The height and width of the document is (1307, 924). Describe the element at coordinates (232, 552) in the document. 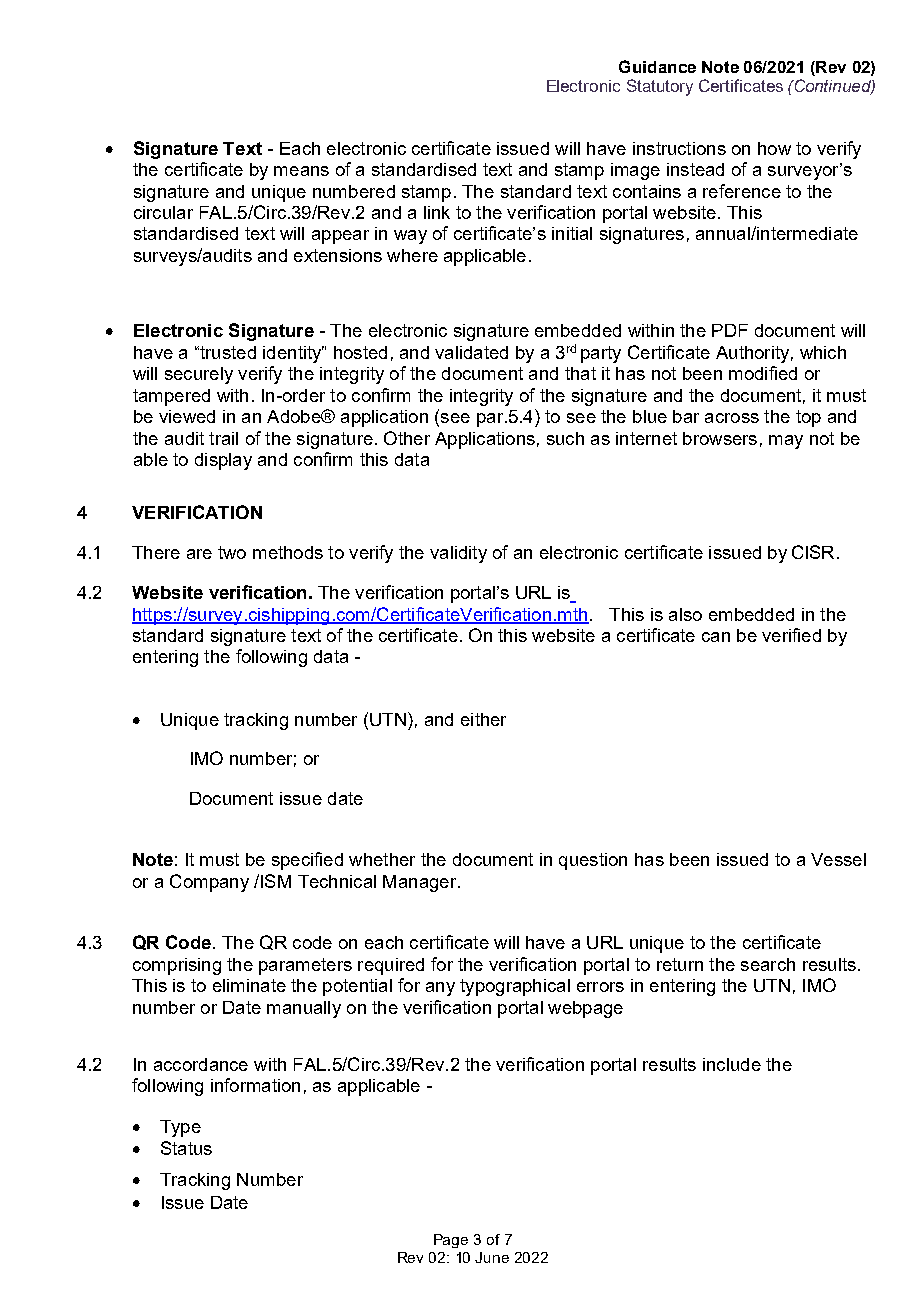

I see `two` at that location.
